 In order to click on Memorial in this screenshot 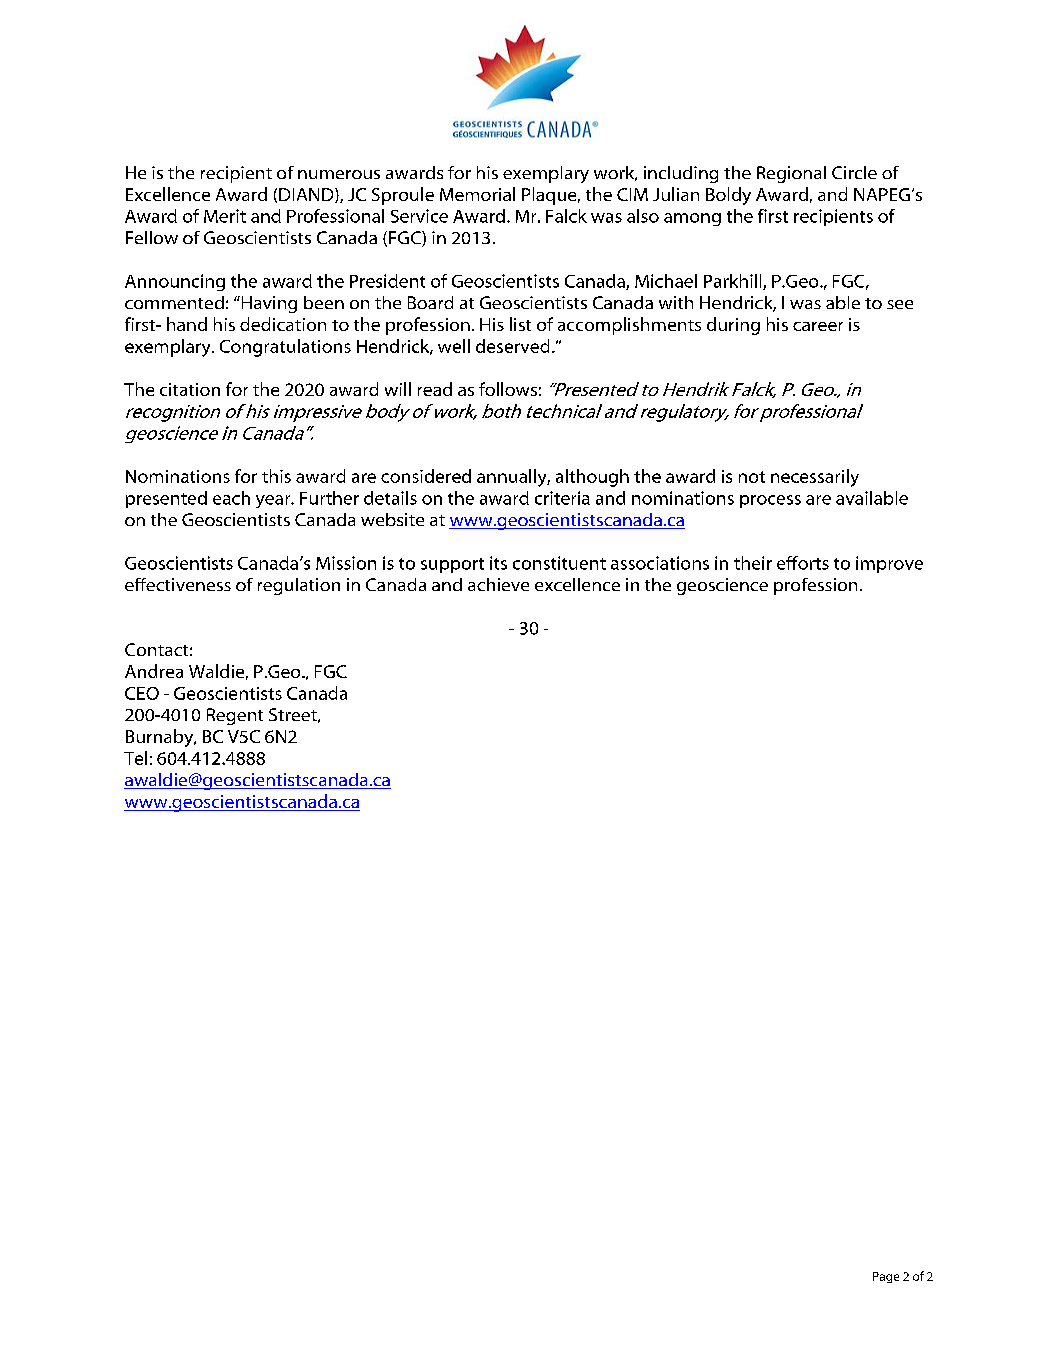, I will do `click(477, 194)`.
